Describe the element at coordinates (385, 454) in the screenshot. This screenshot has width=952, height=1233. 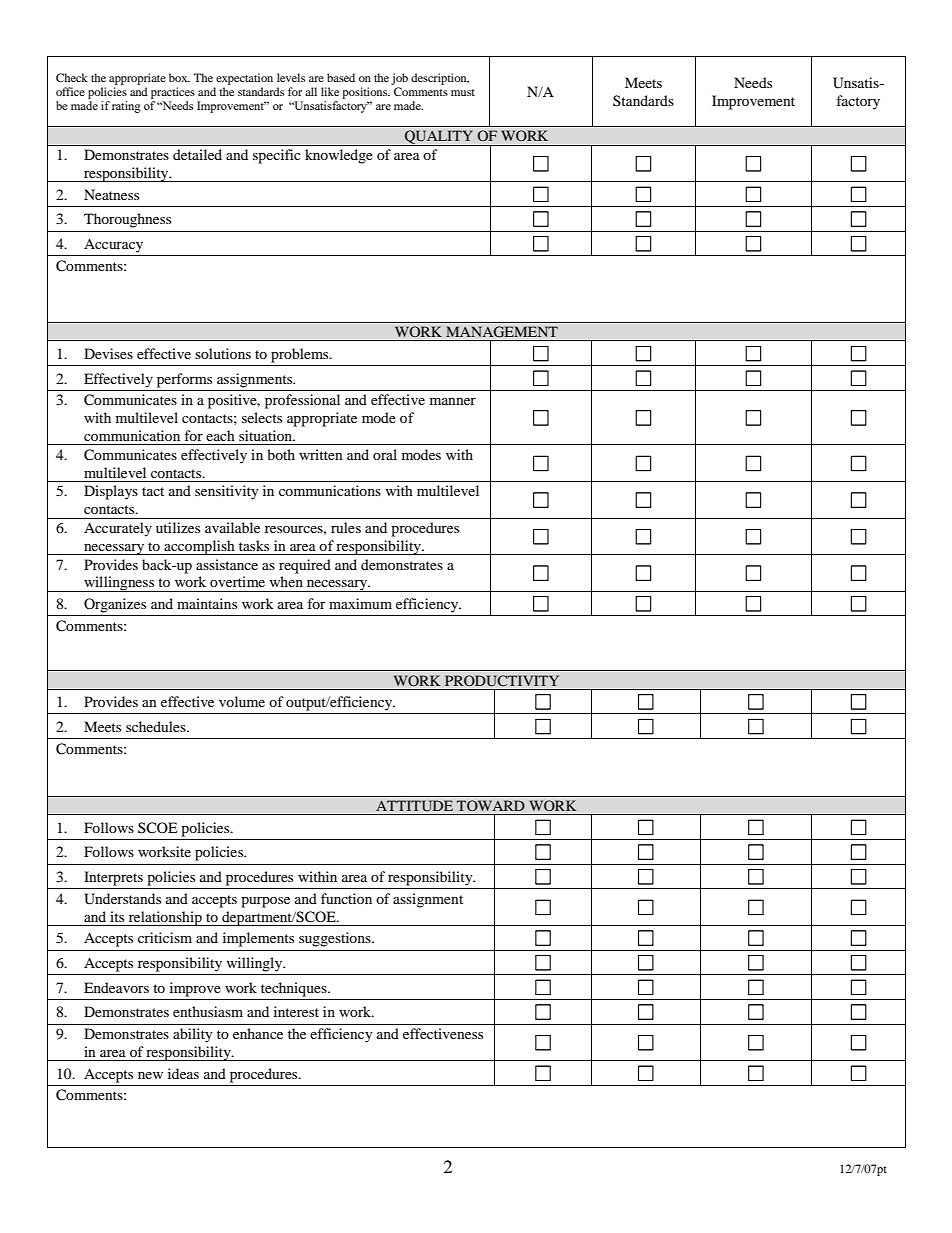
I see `oral` at that location.
